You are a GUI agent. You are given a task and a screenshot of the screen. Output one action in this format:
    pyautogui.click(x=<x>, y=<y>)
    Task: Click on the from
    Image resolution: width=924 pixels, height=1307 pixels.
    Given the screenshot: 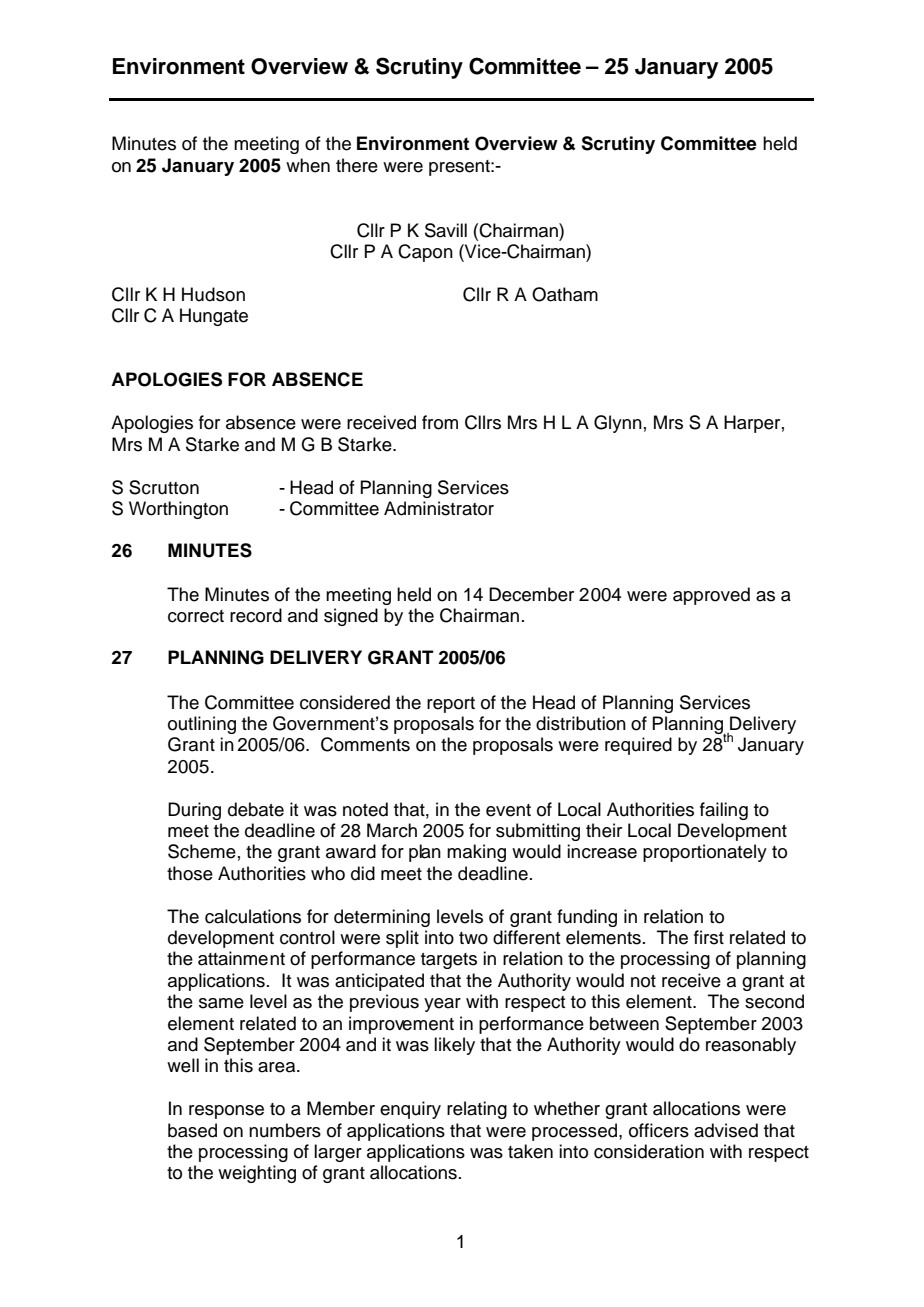 What is the action you would take?
    pyautogui.click(x=440, y=422)
